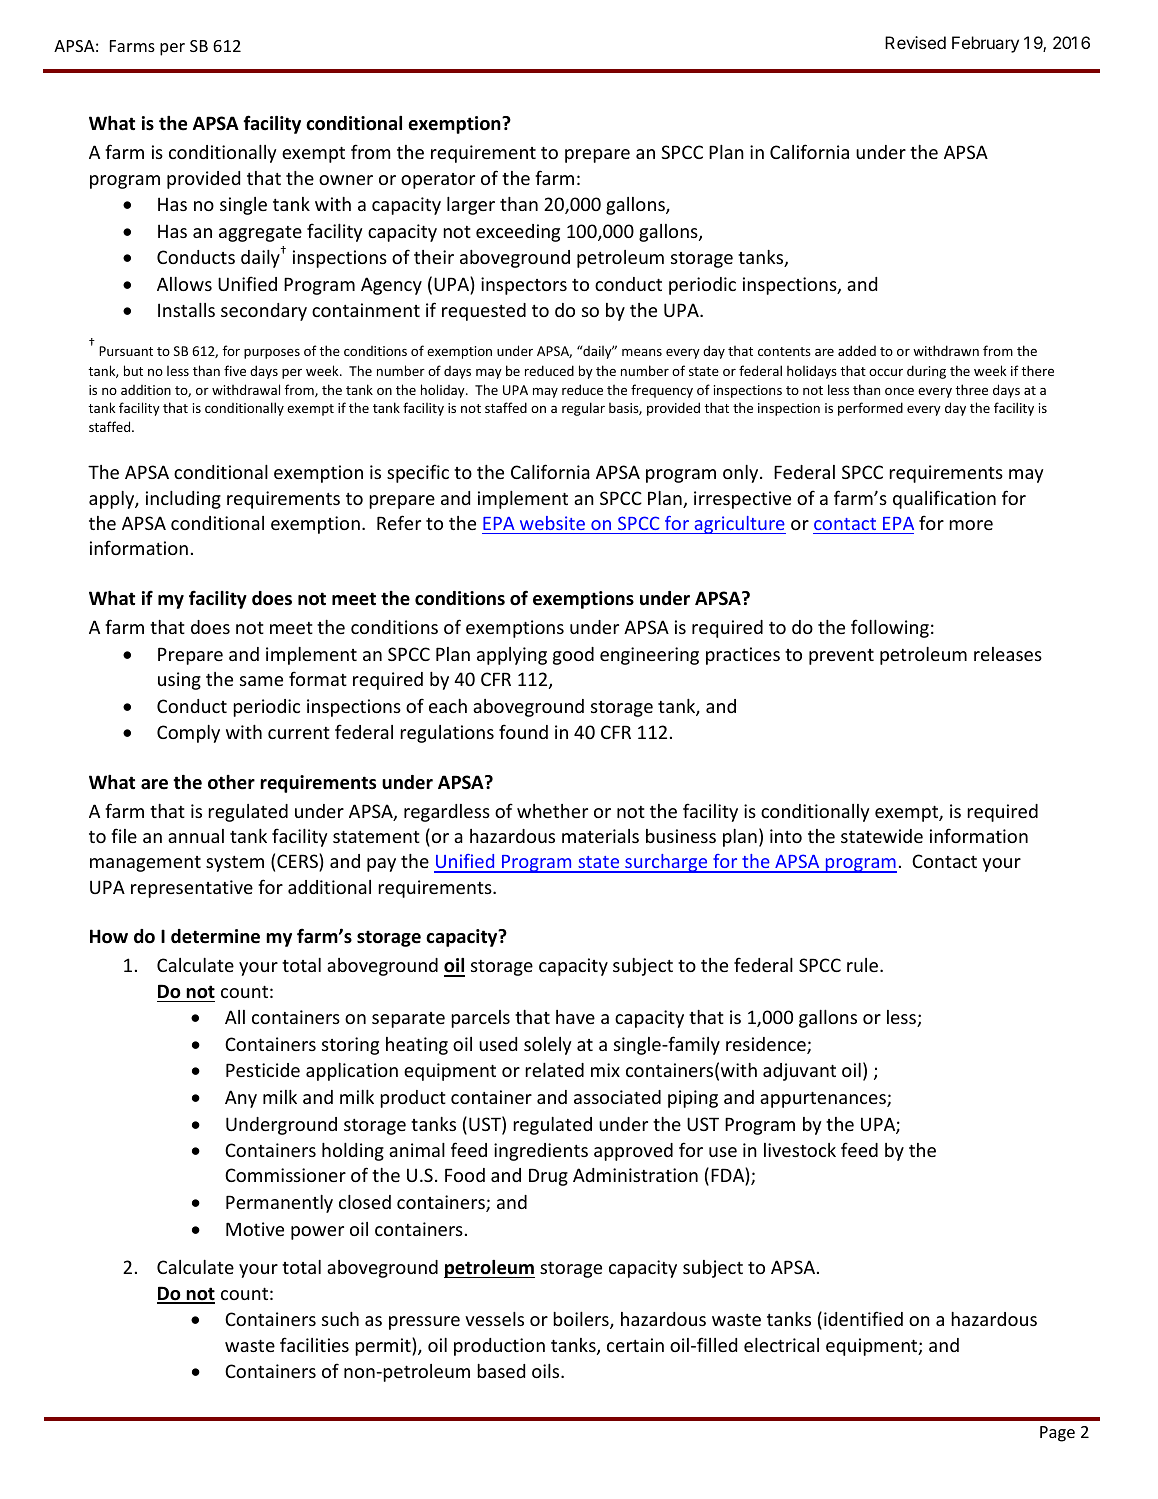 The width and height of the document is (1158, 1499). I want to click on Comply, so click(188, 734).
